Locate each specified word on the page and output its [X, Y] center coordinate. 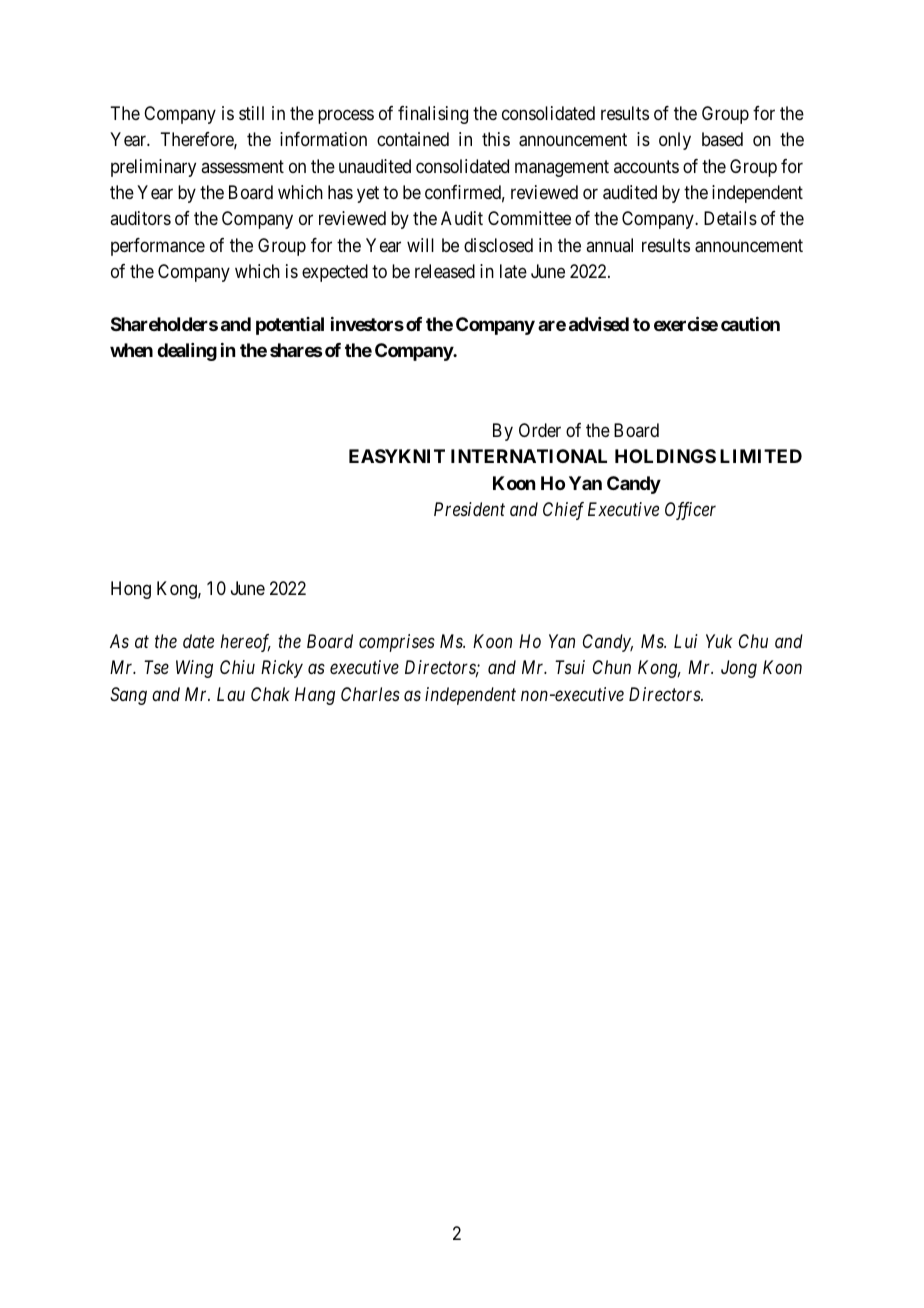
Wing [194, 669]
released [445, 271]
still [251, 113]
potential [290, 326]
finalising [433, 115]
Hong [131, 590]
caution [750, 324]
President [469, 509]
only [675, 141]
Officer [690, 511]
